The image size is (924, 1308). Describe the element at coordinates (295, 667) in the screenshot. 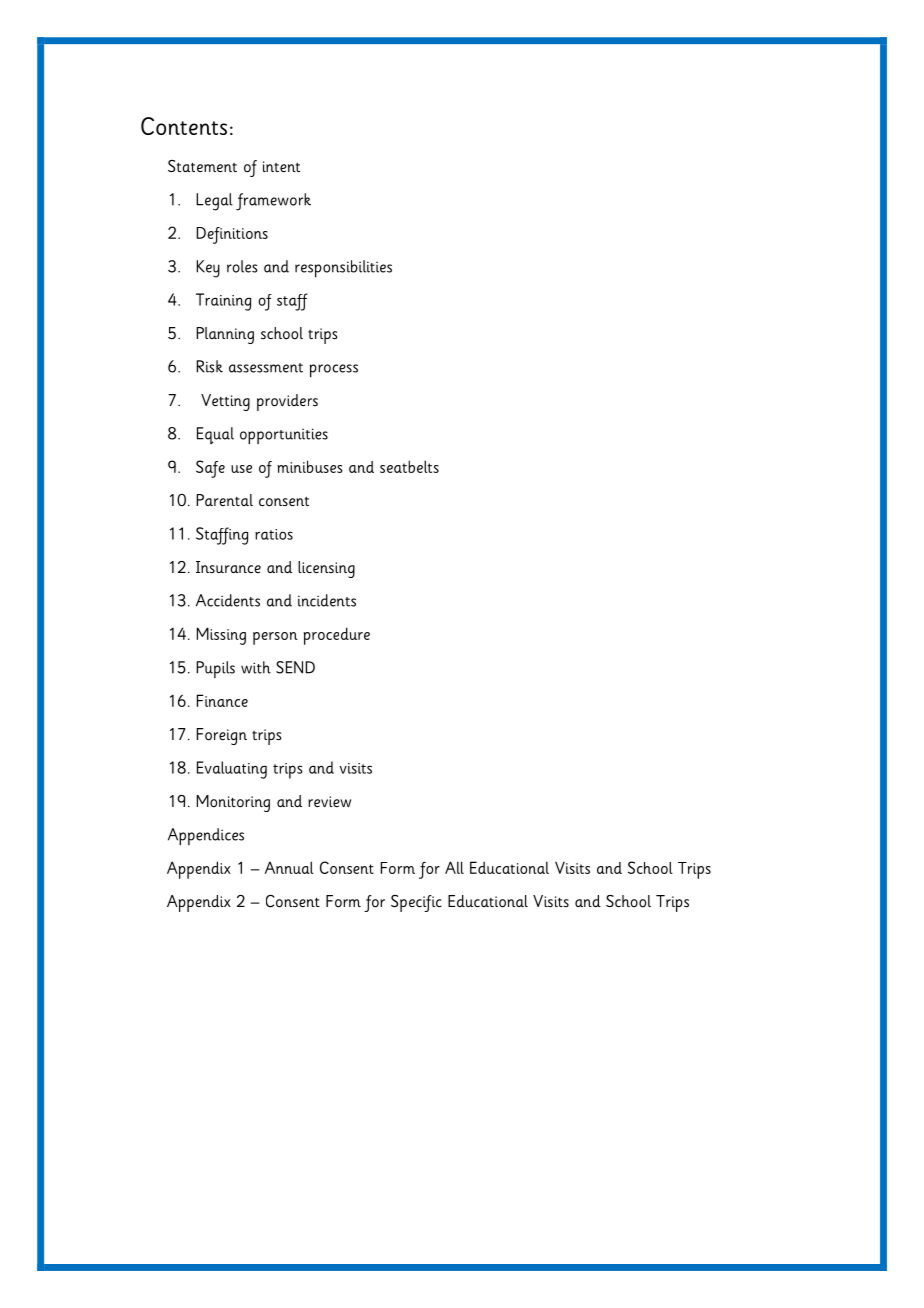

I see `SEND` at that location.
